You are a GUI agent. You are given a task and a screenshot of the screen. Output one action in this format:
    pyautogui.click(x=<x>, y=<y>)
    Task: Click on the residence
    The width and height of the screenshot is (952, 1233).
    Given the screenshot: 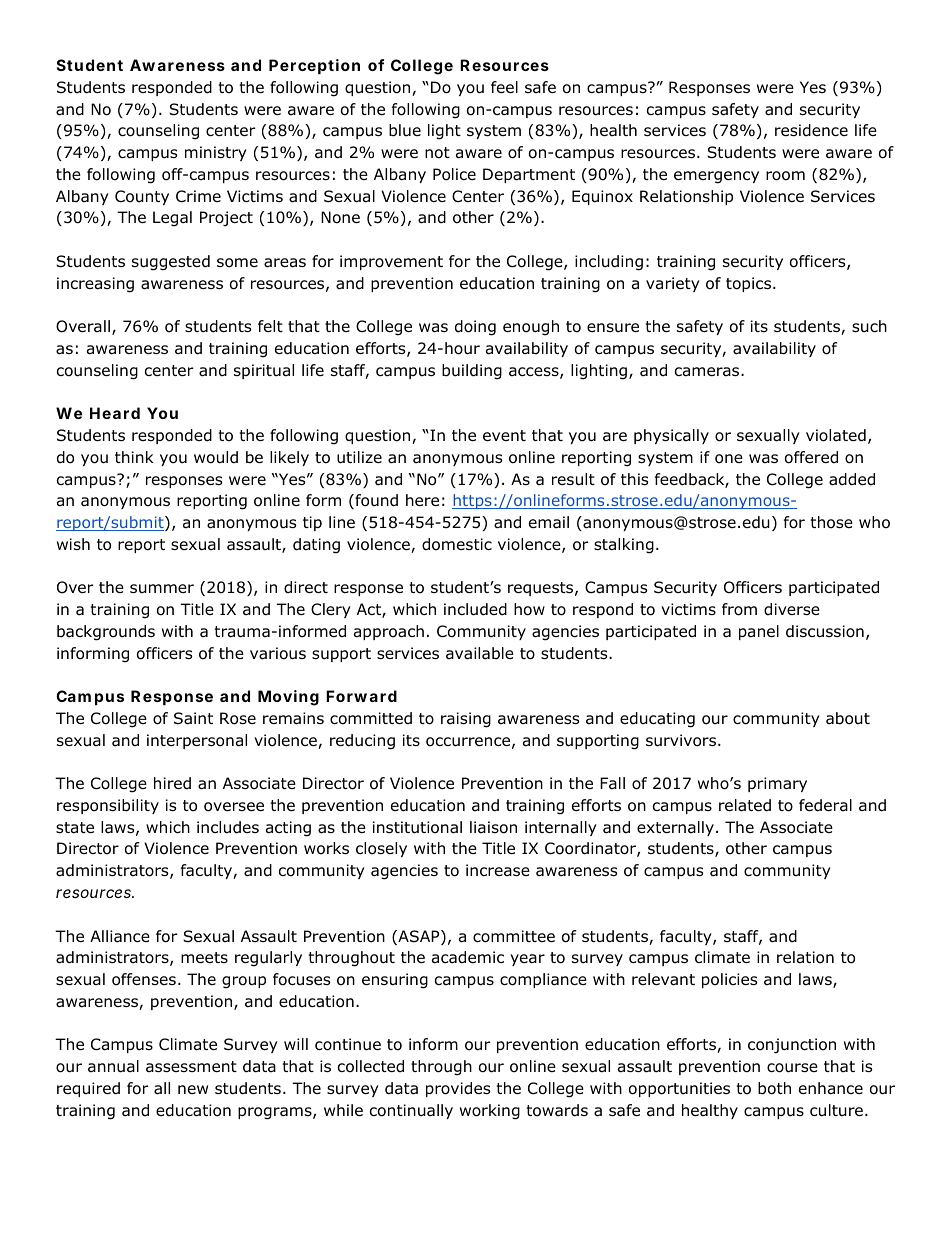 What is the action you would take?
    pyautogui.click(x=811, y=130)
